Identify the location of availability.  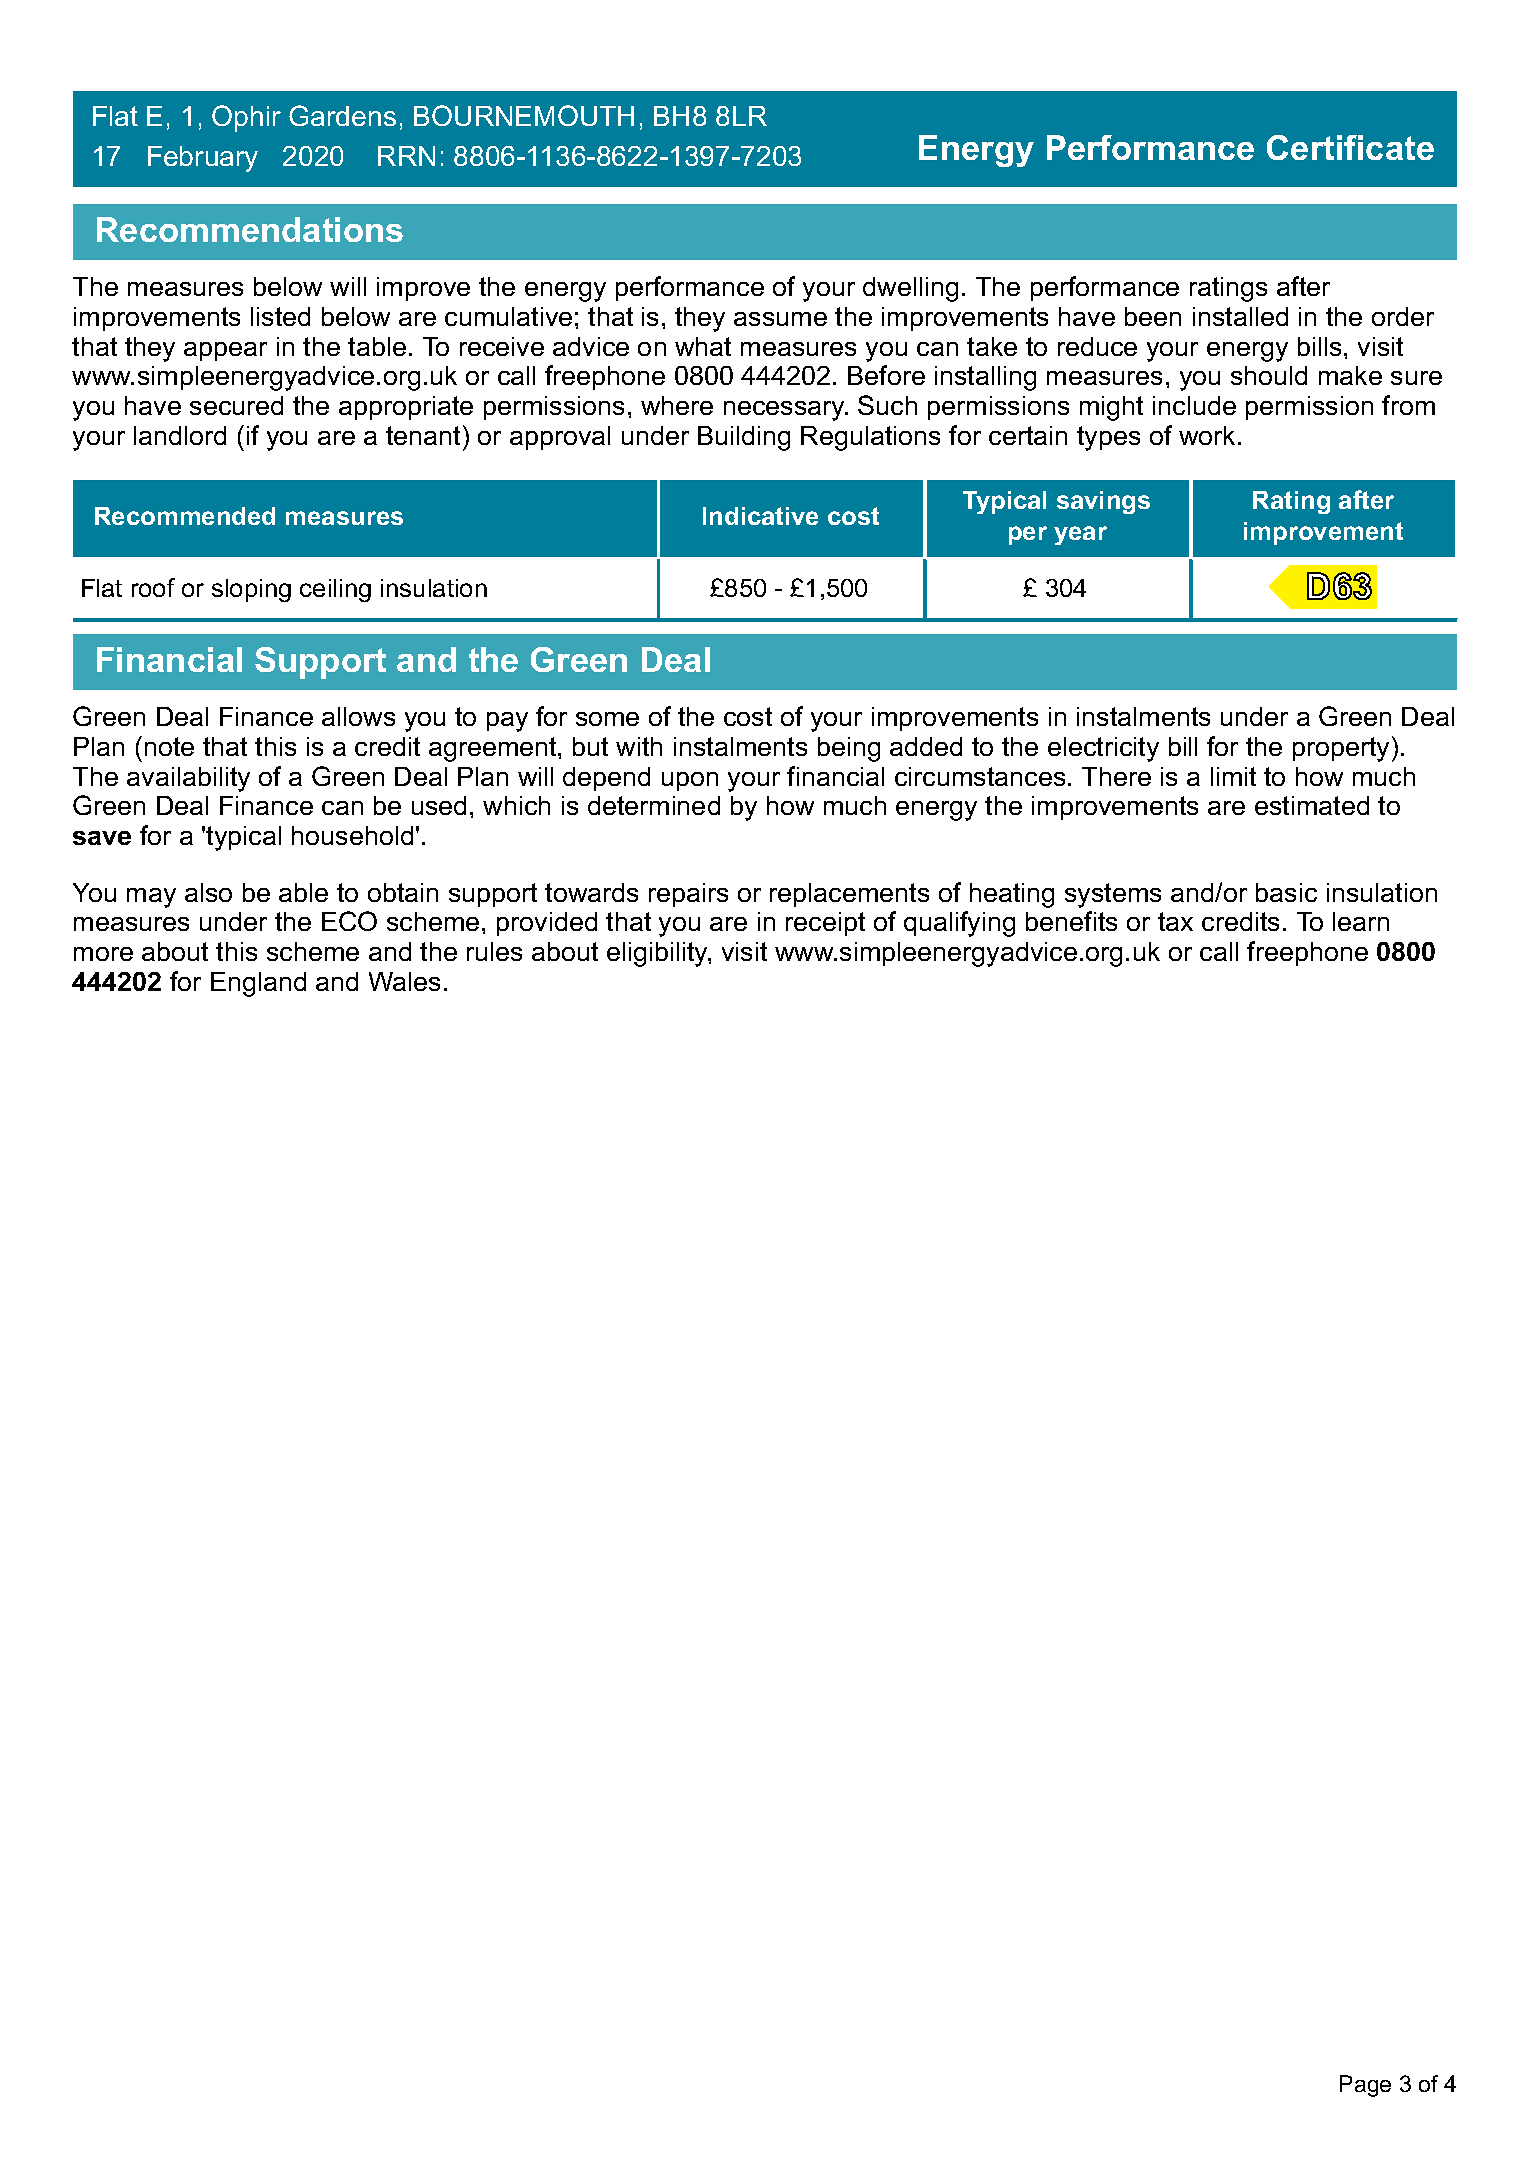
(188, 779).
